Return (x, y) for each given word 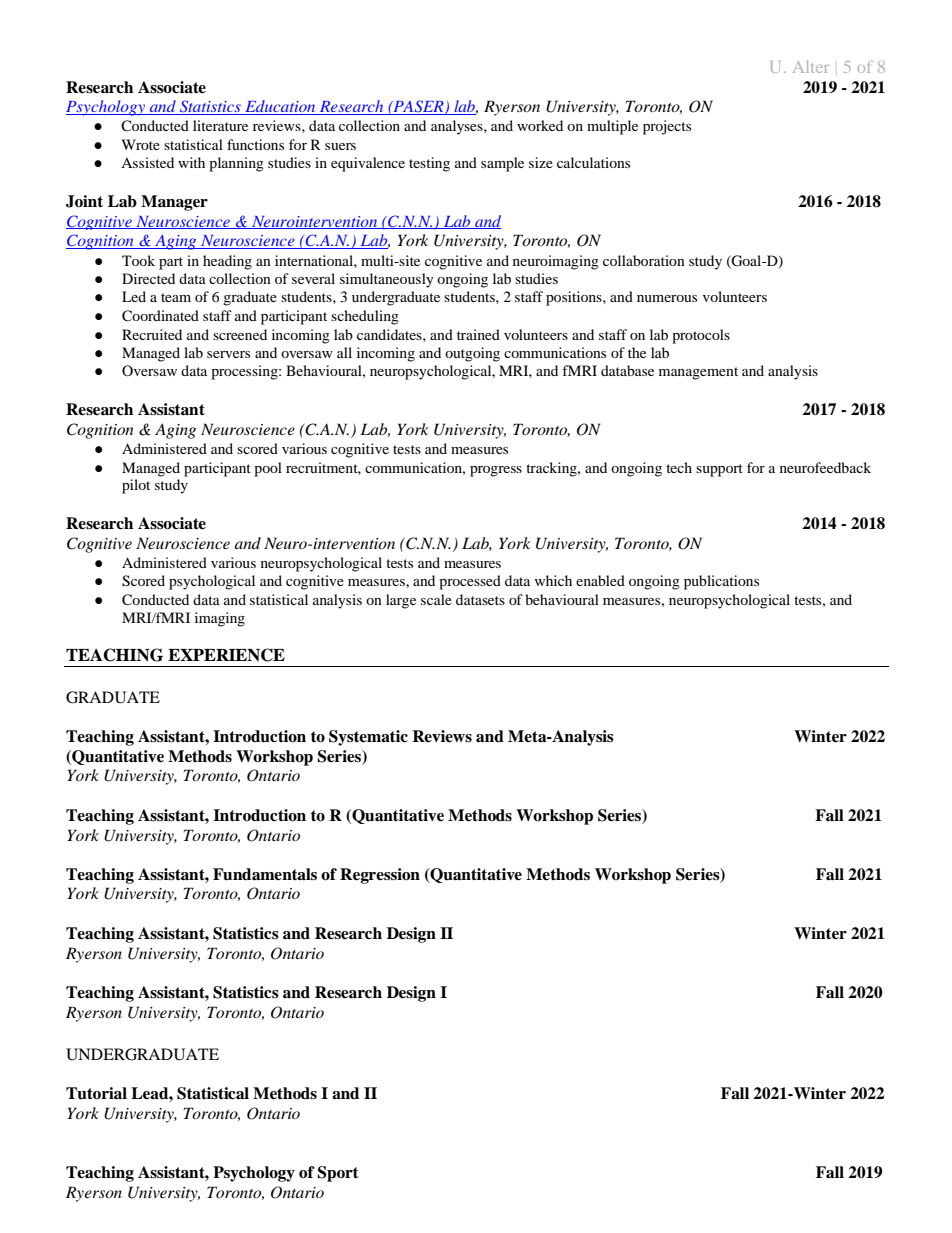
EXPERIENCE (226, 655)
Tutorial (96, 1093)
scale (436, 599)
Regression (380, 876)
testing (429, 164)
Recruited (152, 334)
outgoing (472, 354)
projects (667, 127)
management (698, 373)
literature (220, 125)
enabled (600, 580)
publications (721, 582)
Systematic (368, 738)
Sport (338, 1174)
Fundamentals (265, 874)
